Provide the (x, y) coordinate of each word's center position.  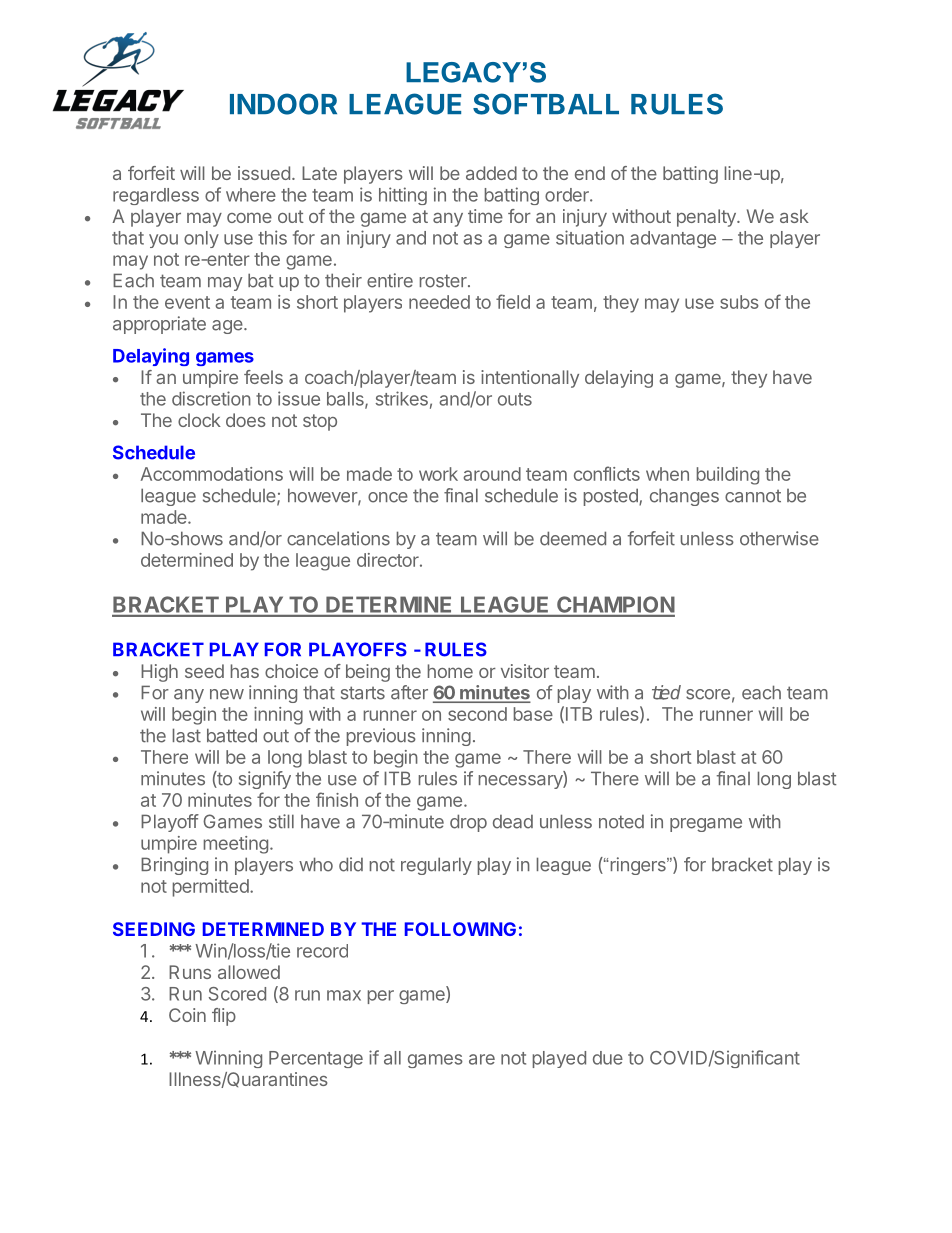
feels (263, 377)
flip (224, 1017)
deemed (573, 538)
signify (265, 780)
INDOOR (283, 104)
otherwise (779, 538)
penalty (707, 218)
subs (739, 302)
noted (621, 822)
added (491, 173)
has (245, 671)
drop (468, 823)
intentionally (530, 379)
